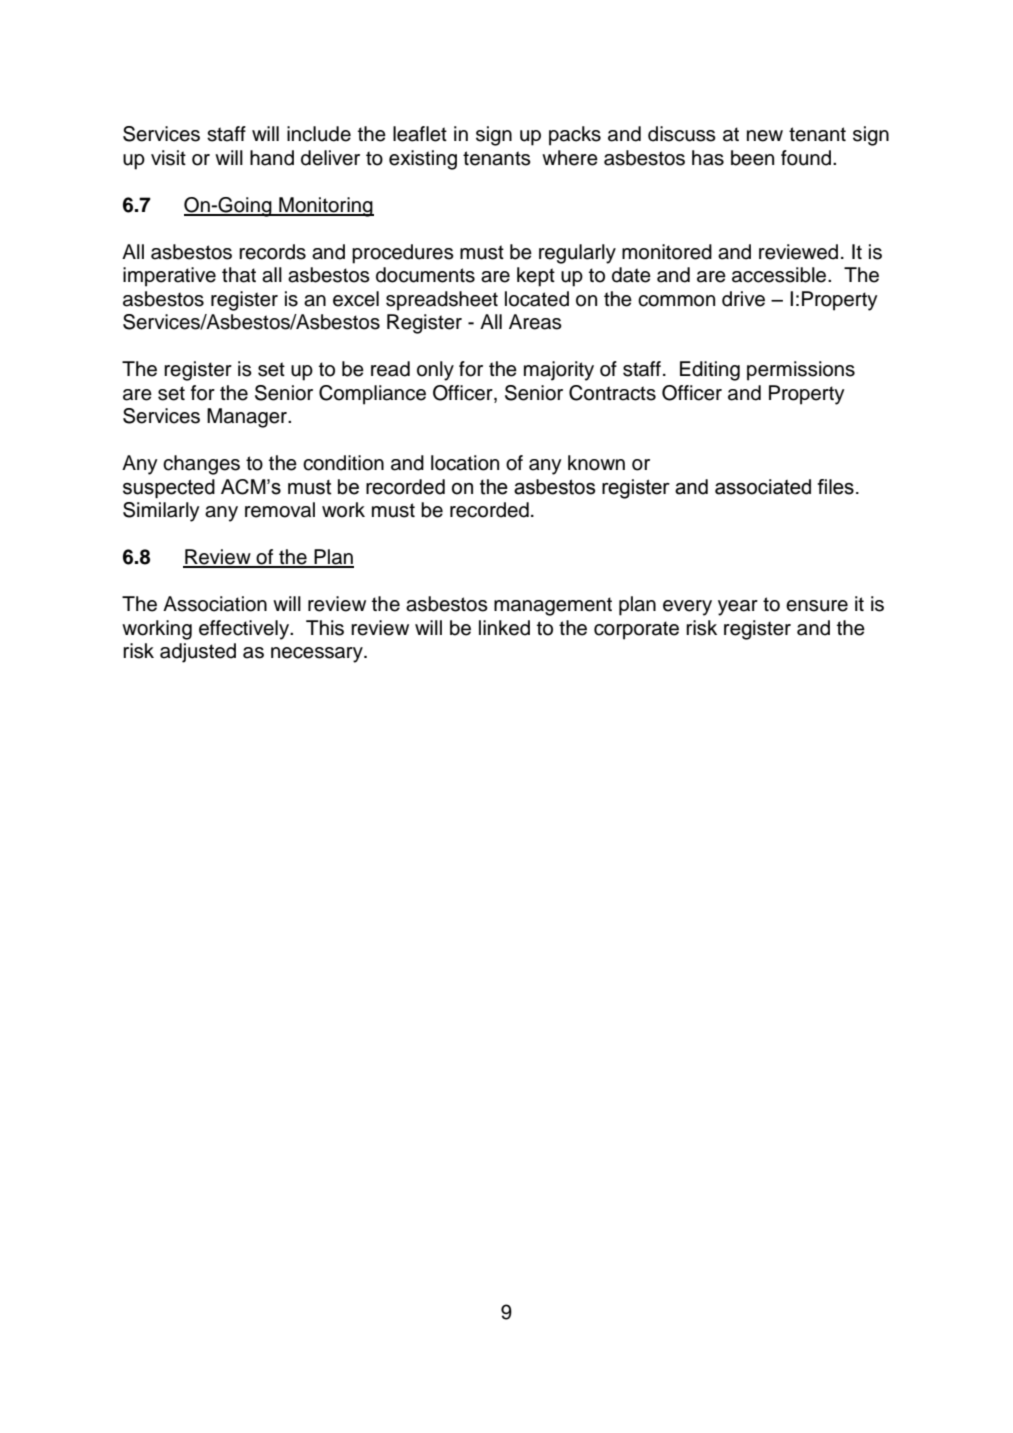  What do you see at coordinates (577, 254) in the screenshot?
I see `regularly` at bounding box center [577, 254].
